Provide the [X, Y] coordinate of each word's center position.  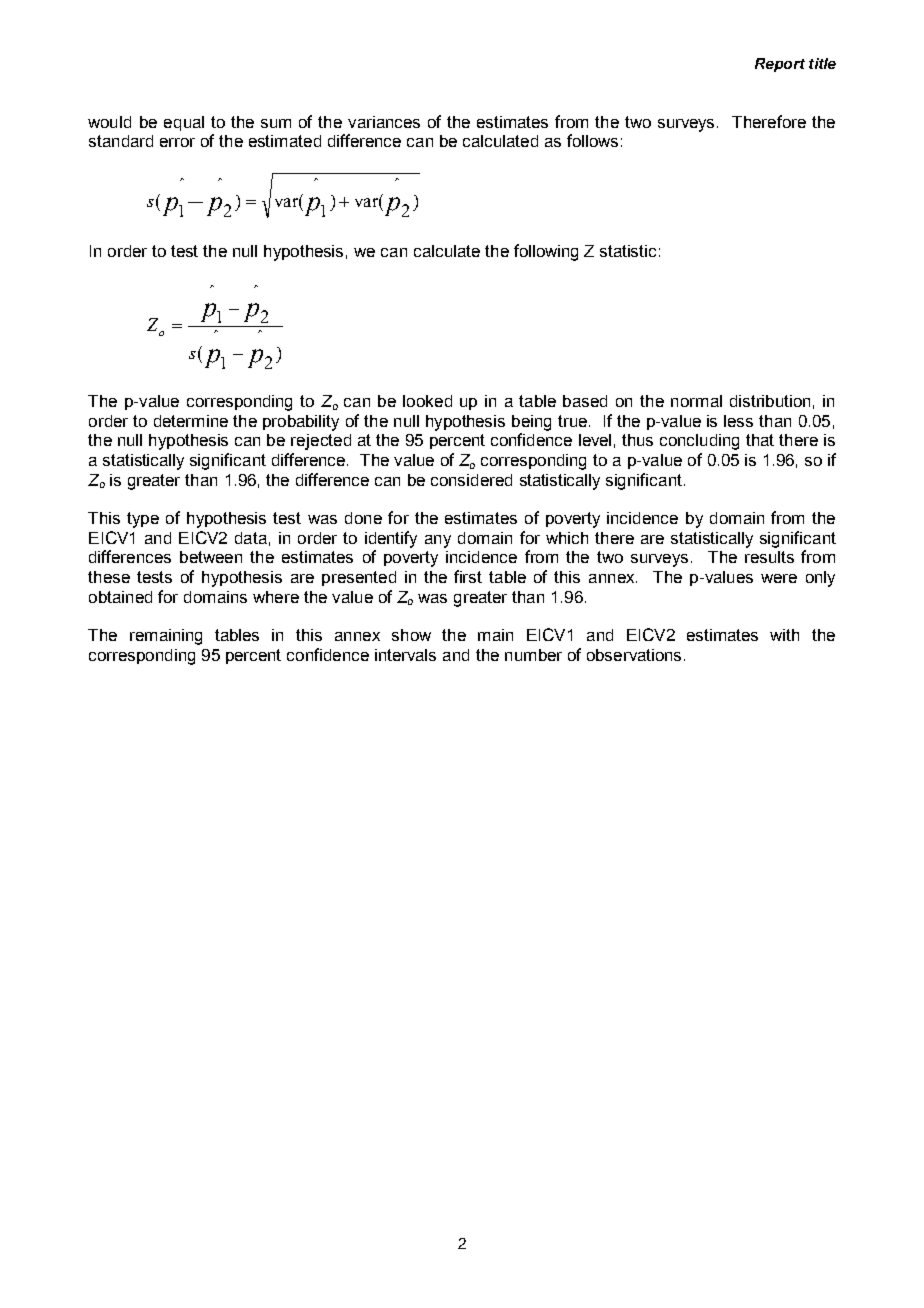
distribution [770, 401]
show [411, 635]
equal [184, 123]
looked [427, 401]
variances [384, 122]
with [784, 635]
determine [191, 421]
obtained [120, 597]
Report [780, 65]
